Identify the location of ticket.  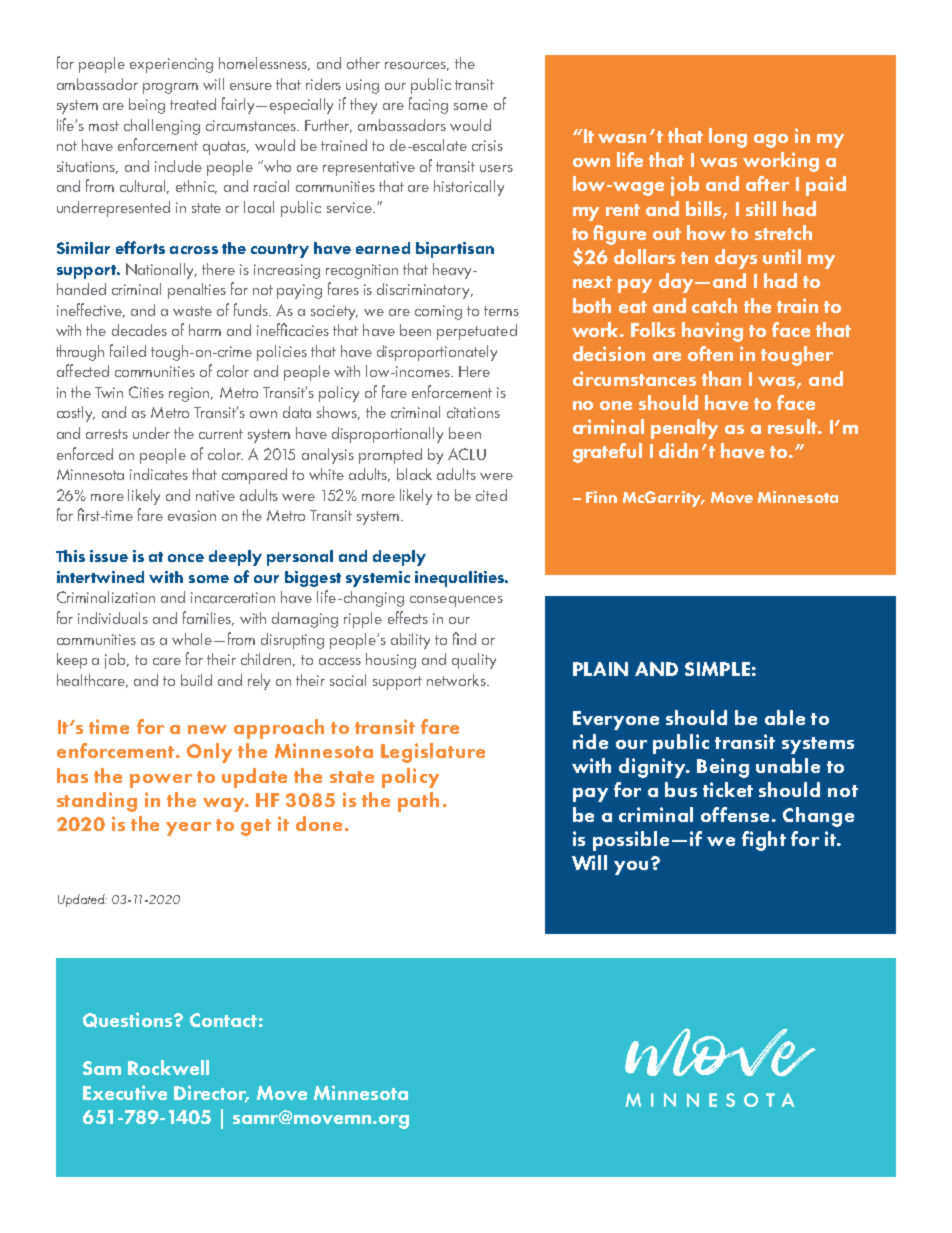
(728, 789).
